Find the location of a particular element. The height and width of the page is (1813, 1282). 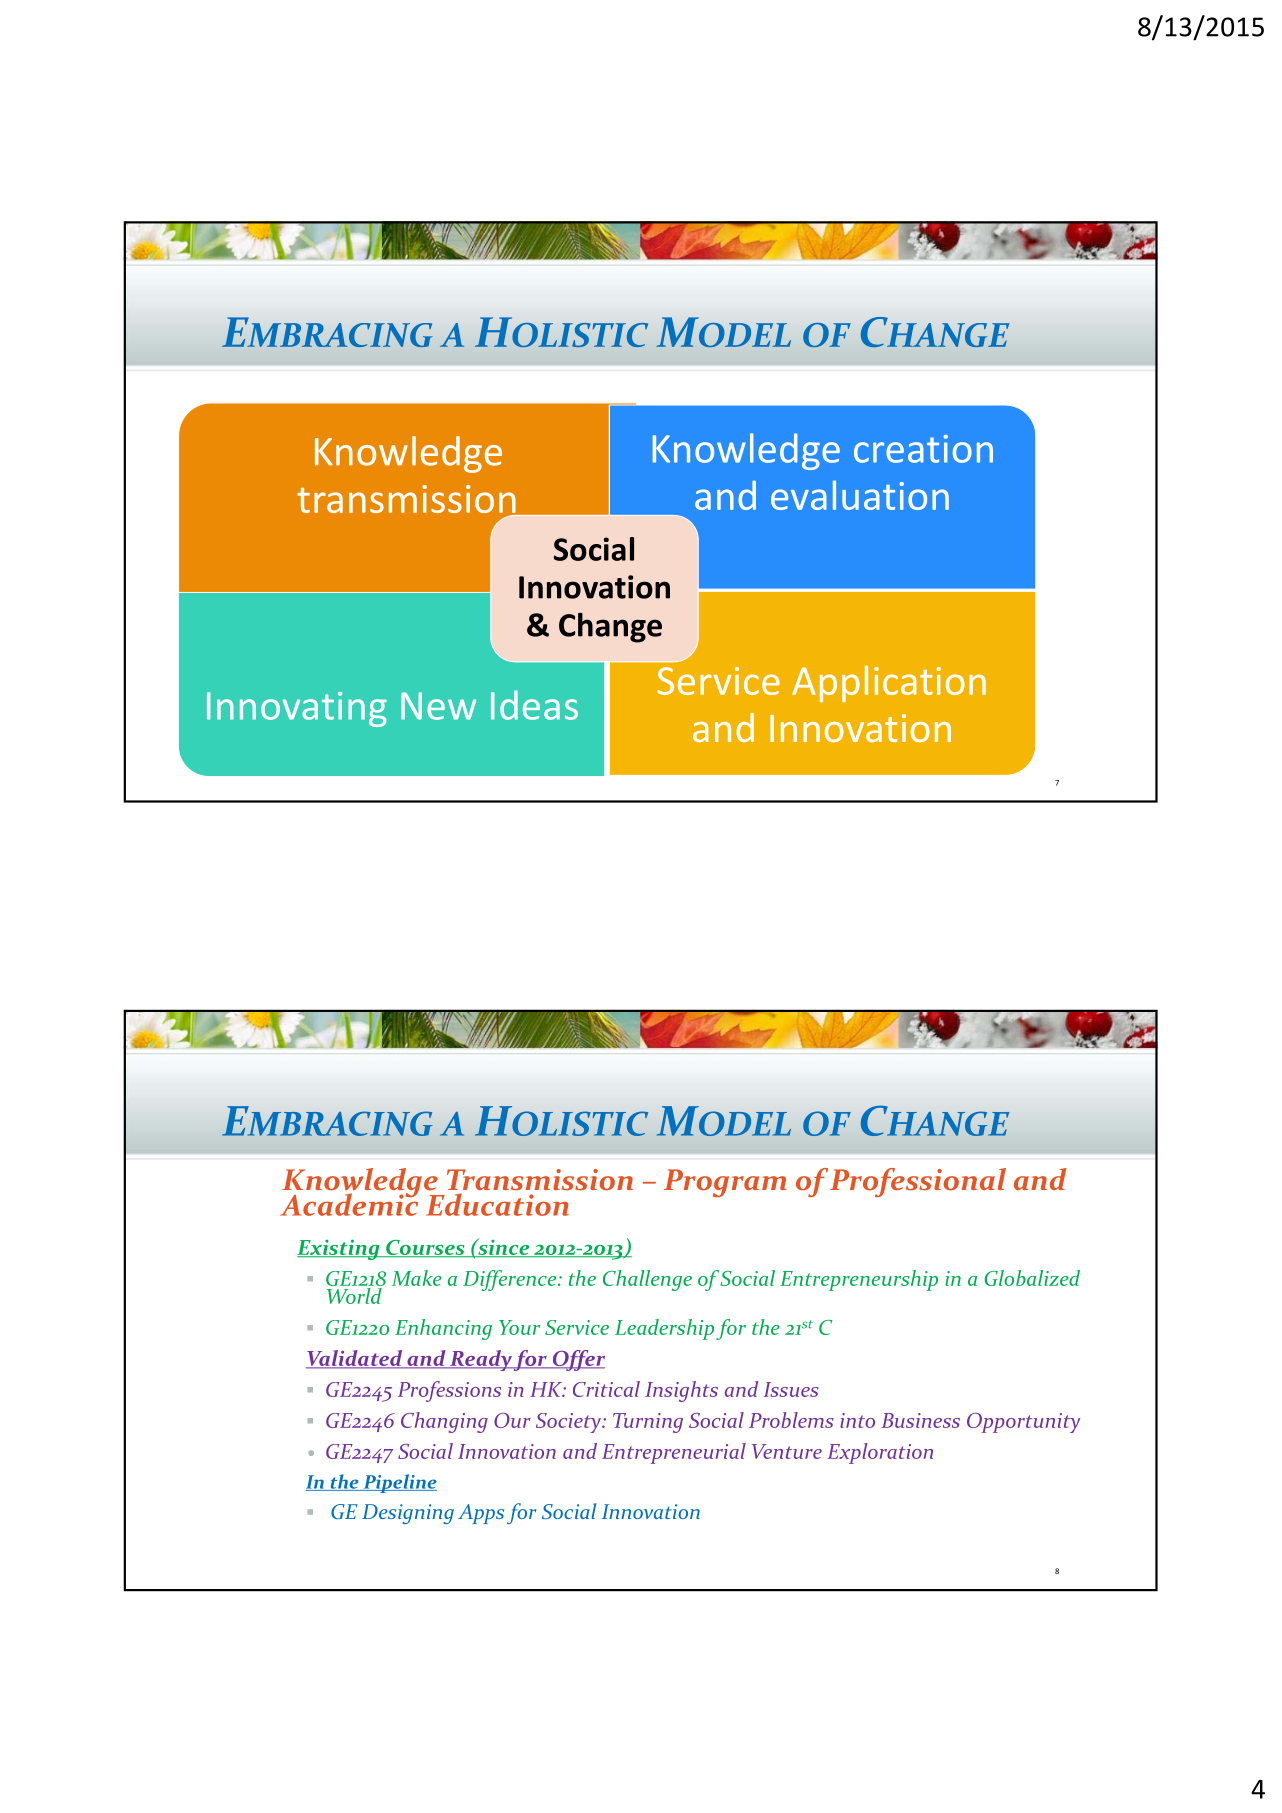

Pipeline is located at coordinates (399, 1483).
